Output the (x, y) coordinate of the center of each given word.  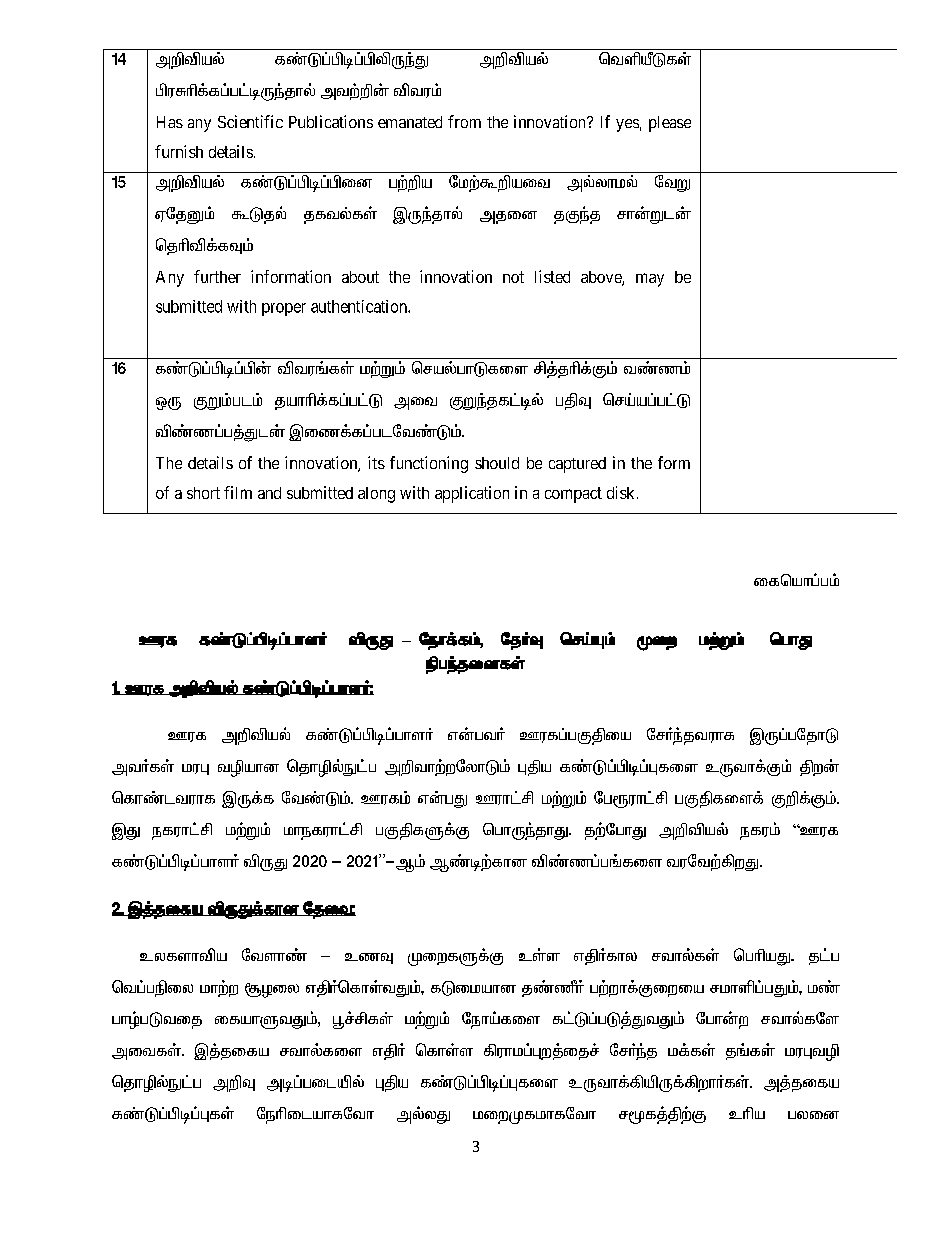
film (238, 492)
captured (577, 465)
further (217, 276)
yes (627, 125)
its (376, 462)
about (360, 277)
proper (284, 309)
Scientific (250, 121)
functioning (429, 464)
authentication (360, 306)
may (650, 280)
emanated (410, 122)
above (602, 278)
